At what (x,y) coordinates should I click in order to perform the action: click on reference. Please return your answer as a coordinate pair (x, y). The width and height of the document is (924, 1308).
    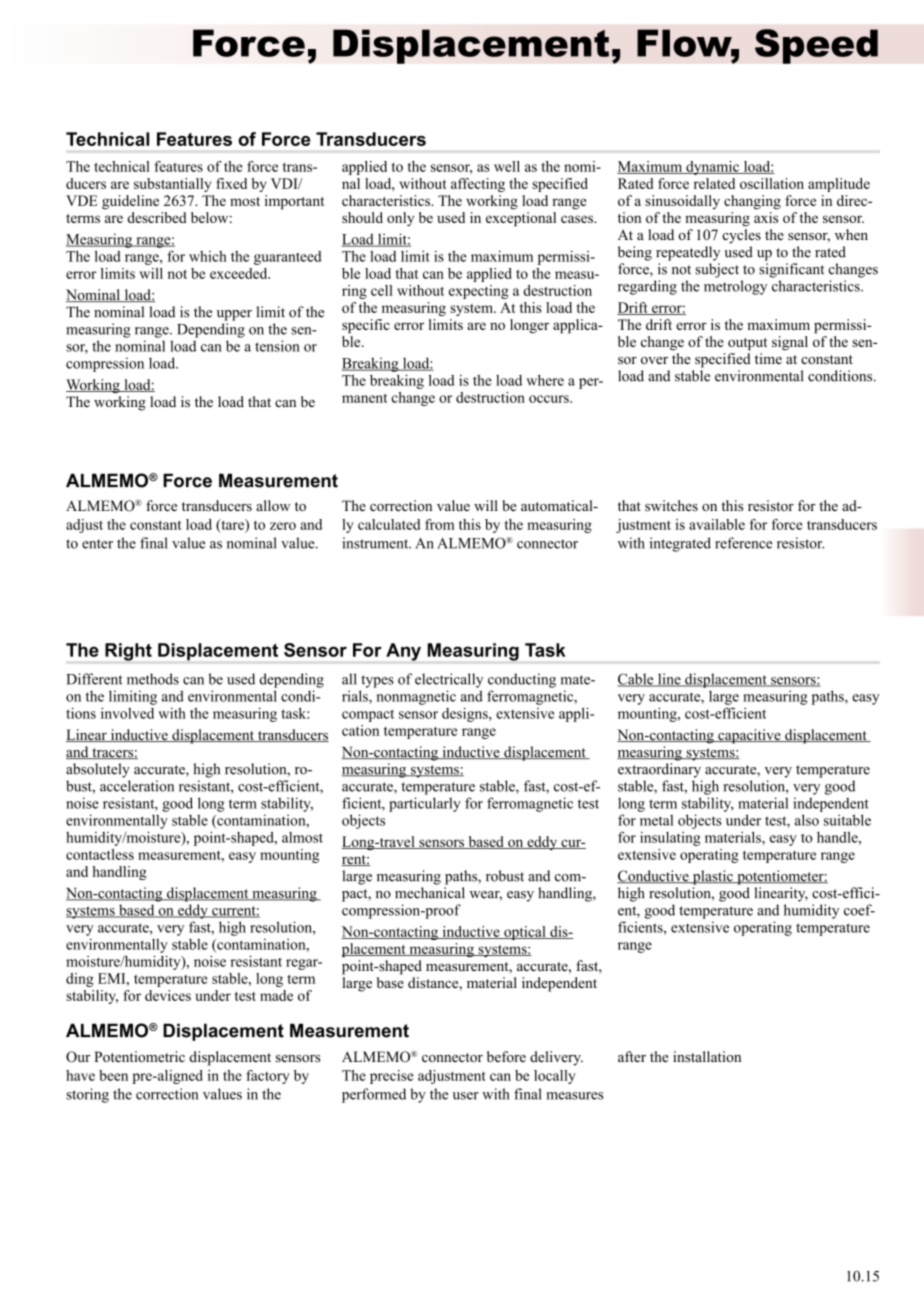
    Looking at the image, I should click on (743, 543).
